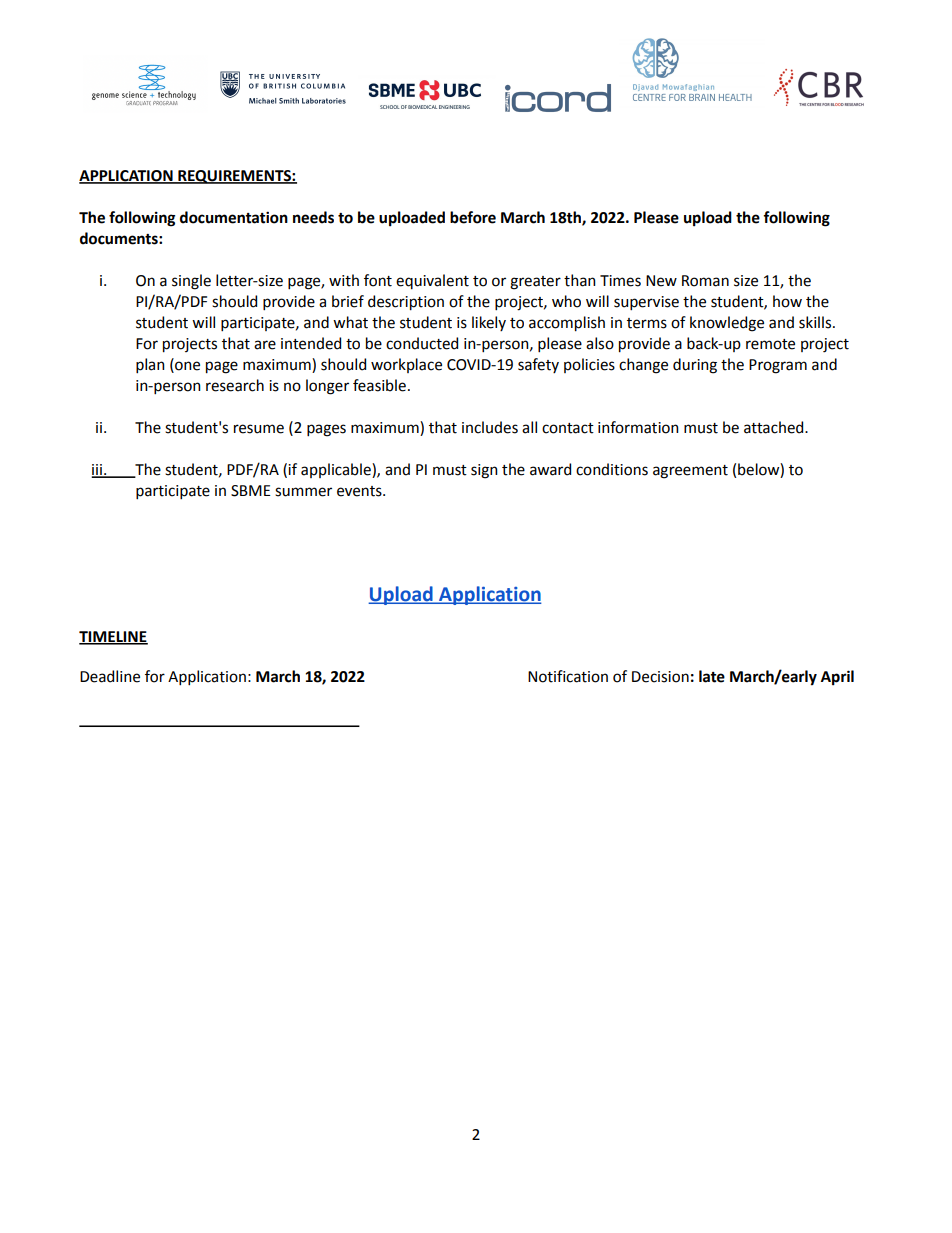 The image size is (952, 1233). Describe the element at coordinates (690, 472) in the page. I see `agreement` at that location.
